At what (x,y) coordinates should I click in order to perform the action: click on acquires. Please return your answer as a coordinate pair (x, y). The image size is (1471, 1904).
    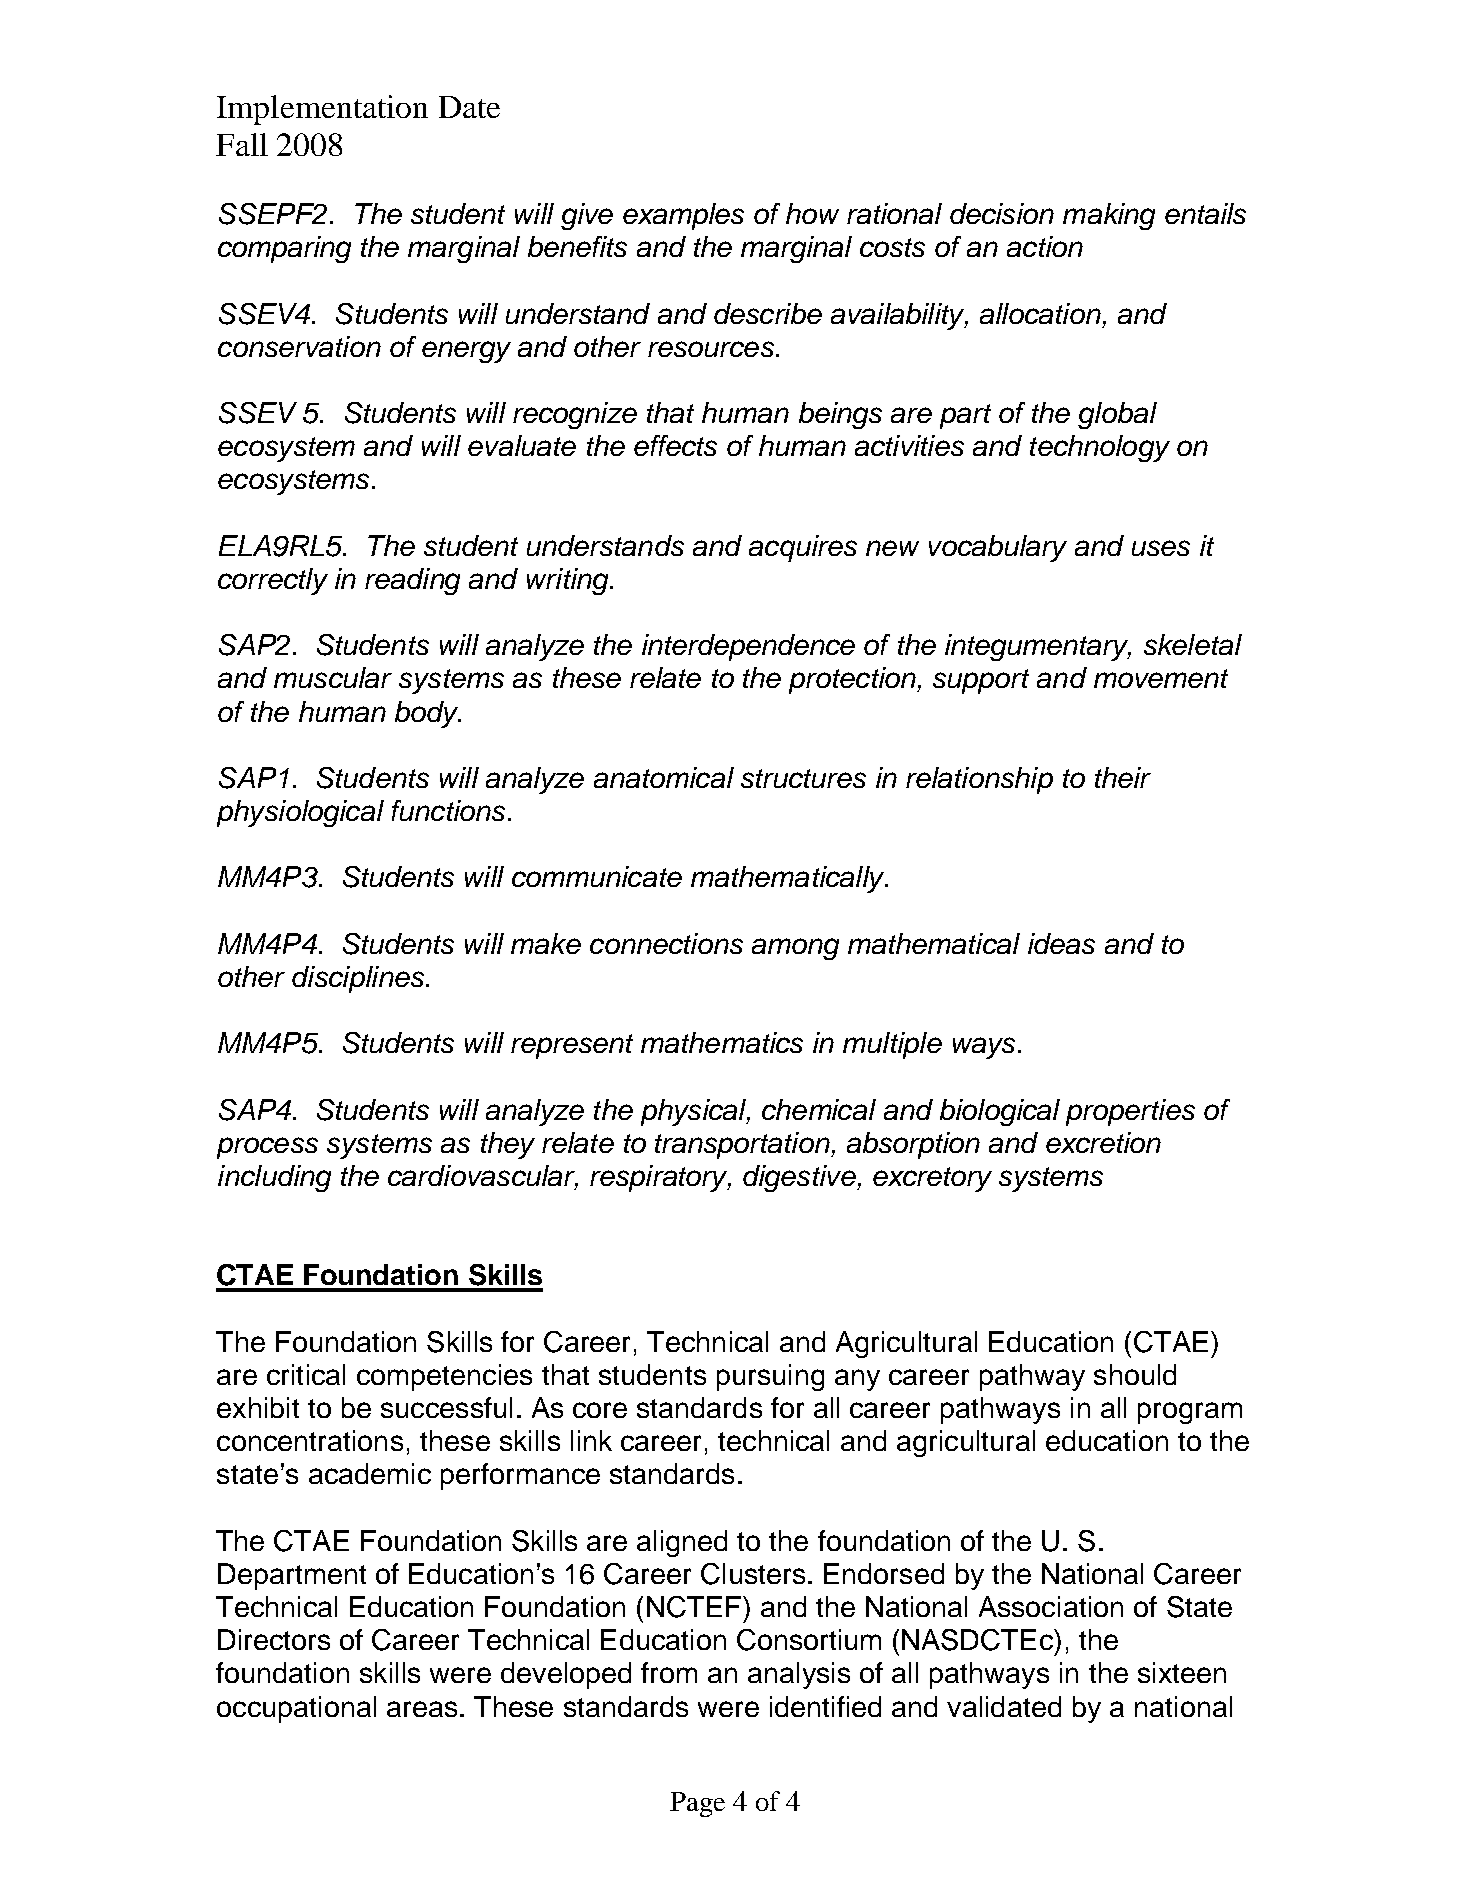
    Looking at the image, I should click on (803, 548).
